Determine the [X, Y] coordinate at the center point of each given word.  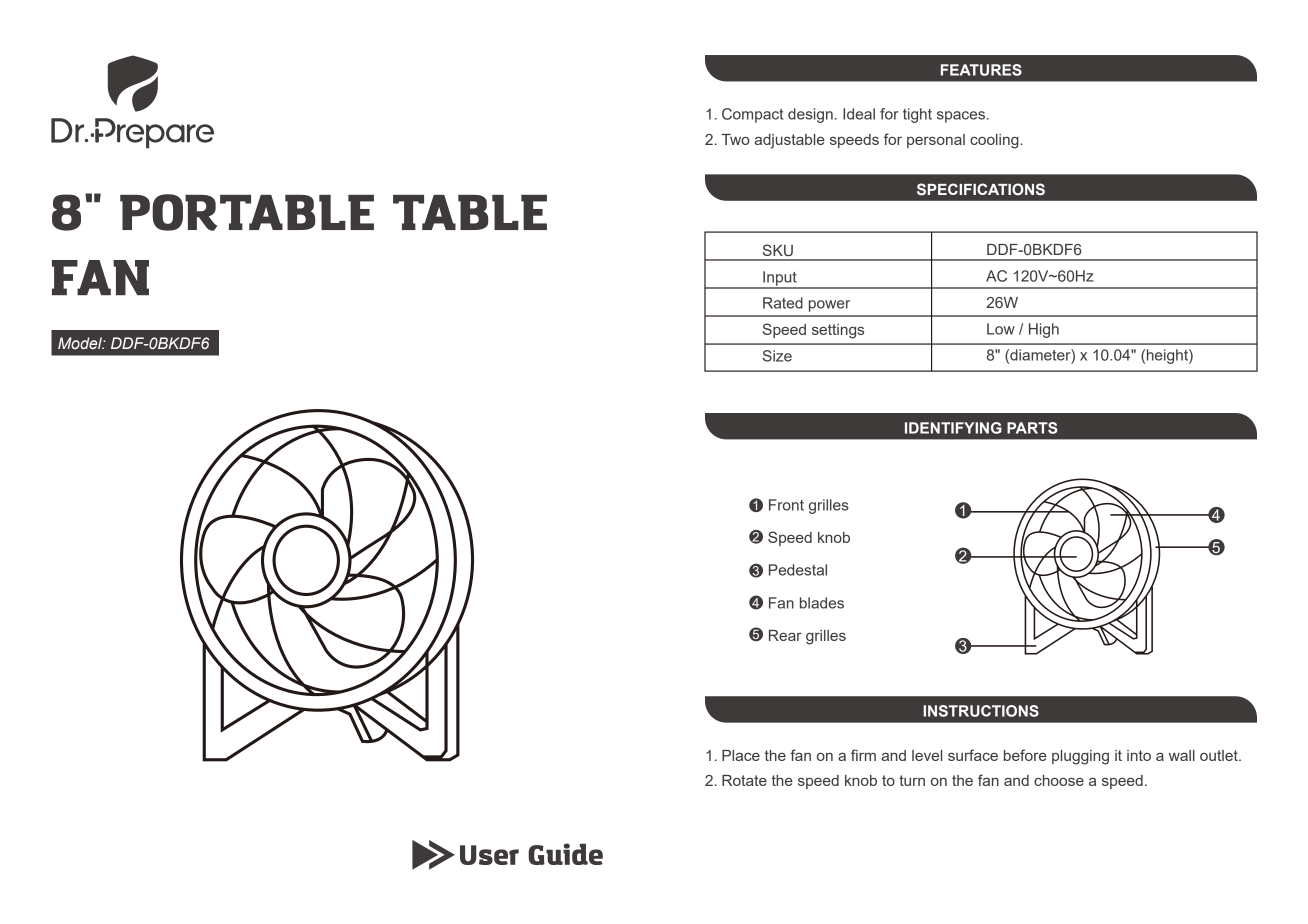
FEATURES [981, 70]
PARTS [1032, 428]
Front [786, 505]
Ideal [859, 114]
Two [735, 139]
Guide [565, 854]
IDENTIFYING [953, 428]
